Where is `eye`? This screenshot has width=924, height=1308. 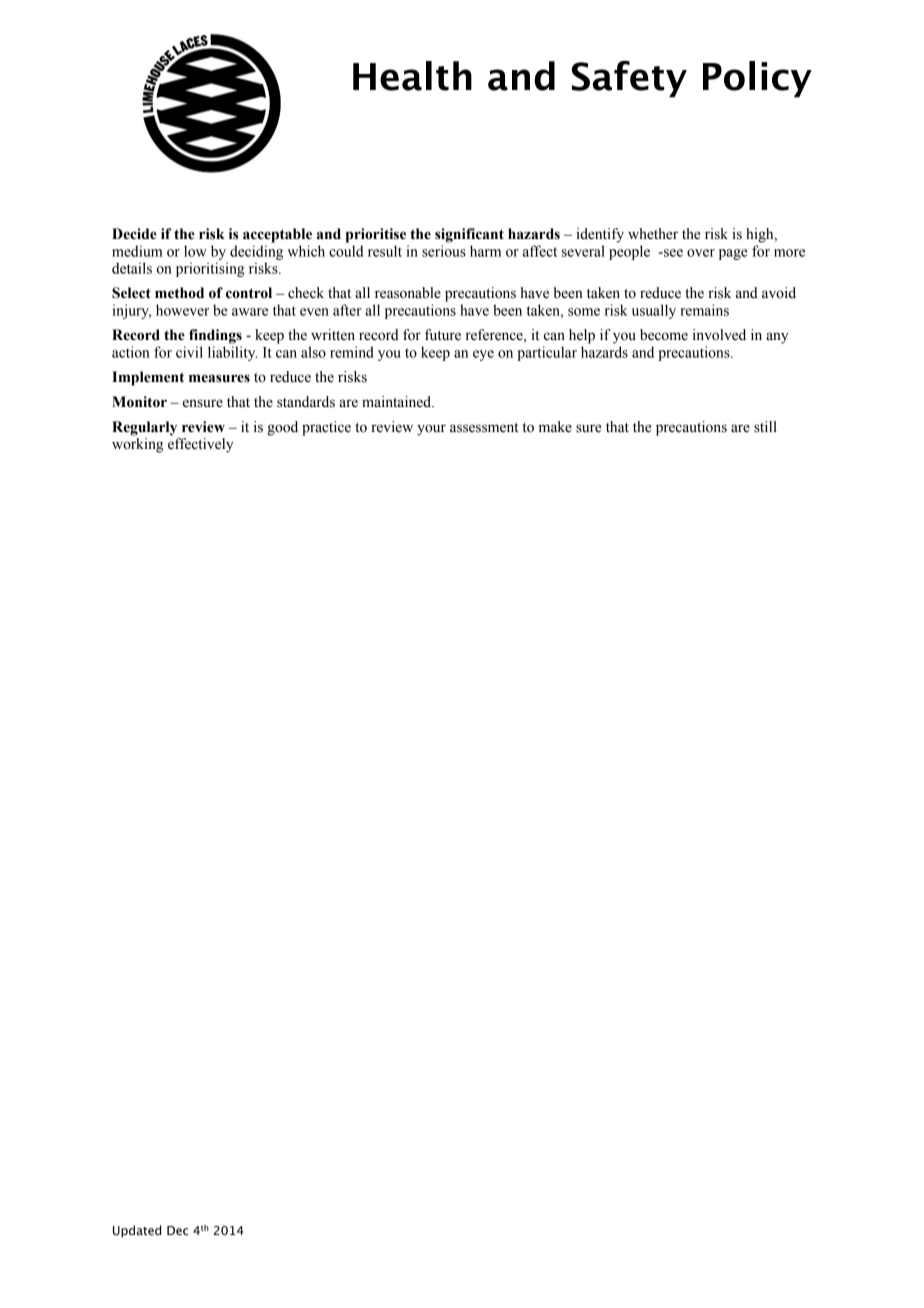
eye is located at coordinates (483, 355).
